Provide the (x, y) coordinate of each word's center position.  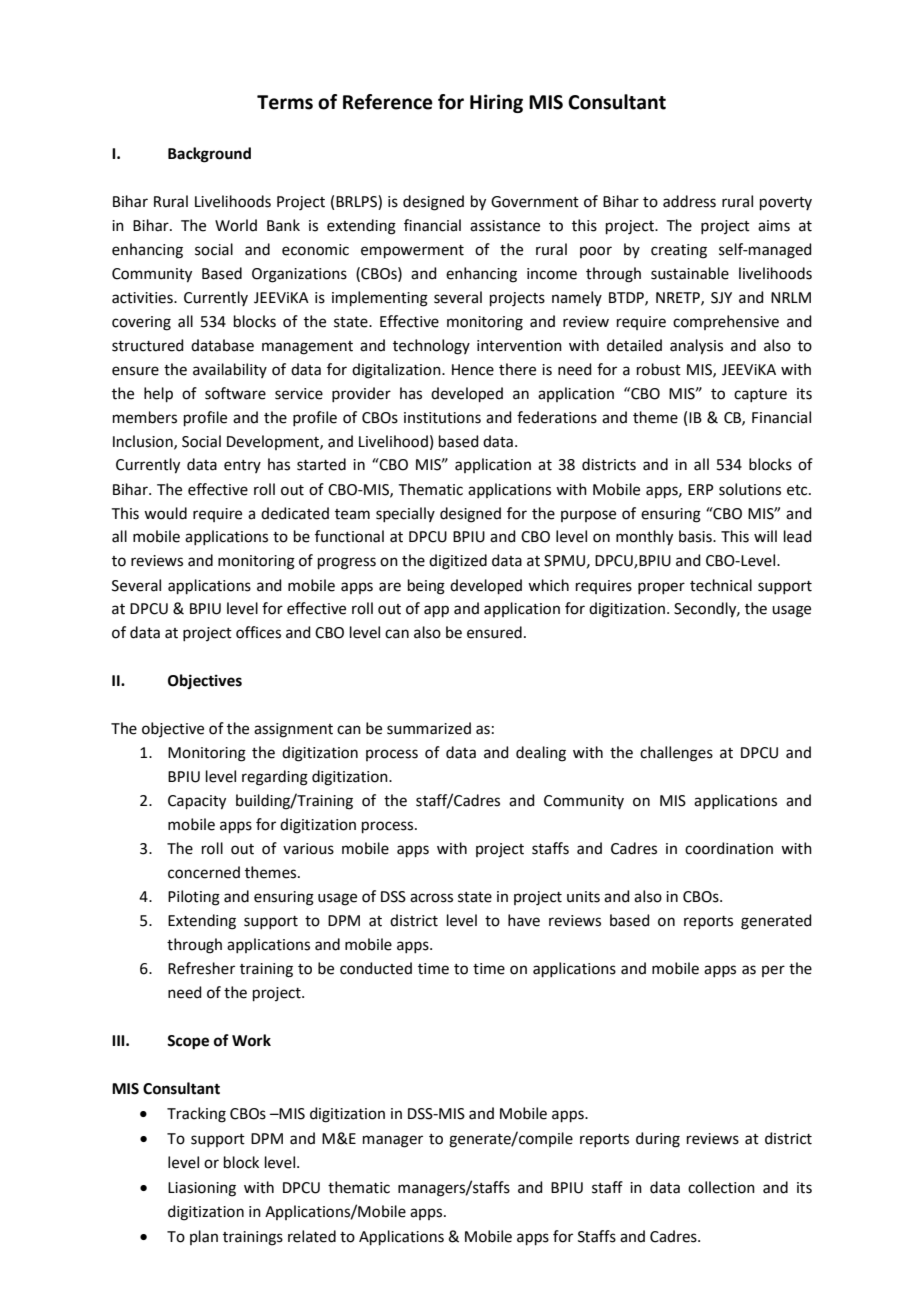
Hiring (496, 103)
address (689, 201)
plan (204, 1237)
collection (721, 1187)
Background (209, 155)
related (312, 1236)
